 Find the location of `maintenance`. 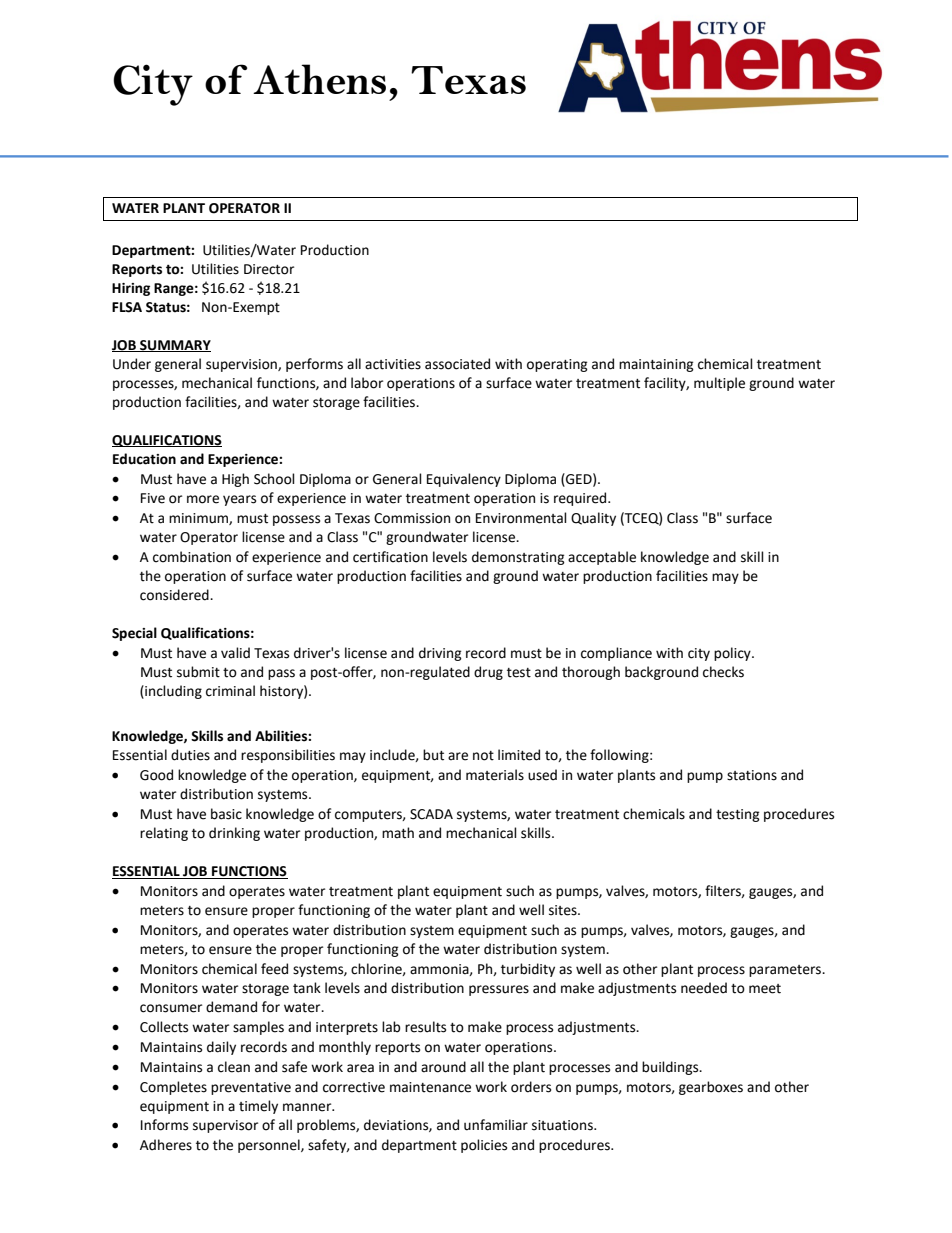

maintenance is located at coordinates (430, 1087).
